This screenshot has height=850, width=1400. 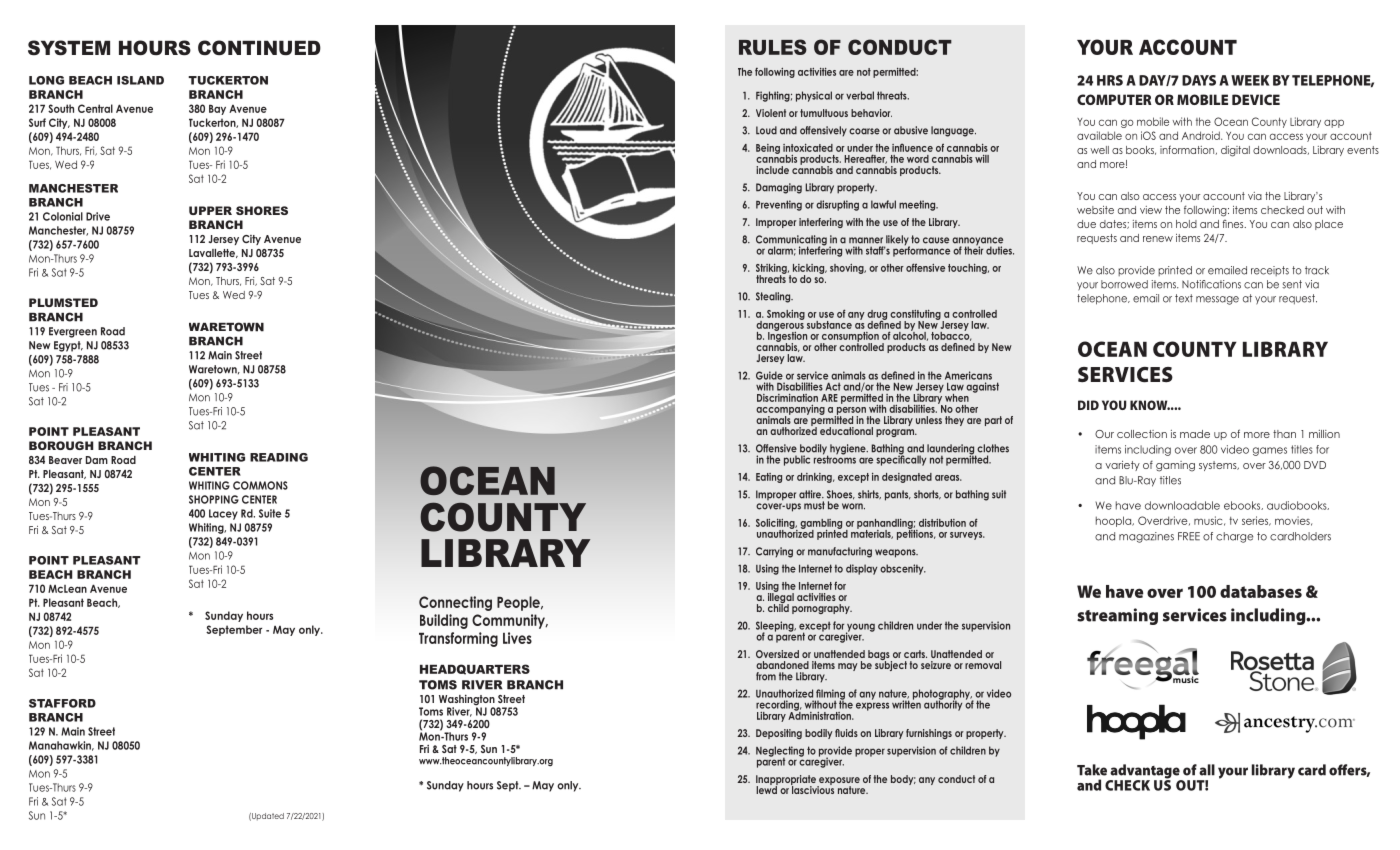 I want to click on READING, so click(x=279, y=457).
